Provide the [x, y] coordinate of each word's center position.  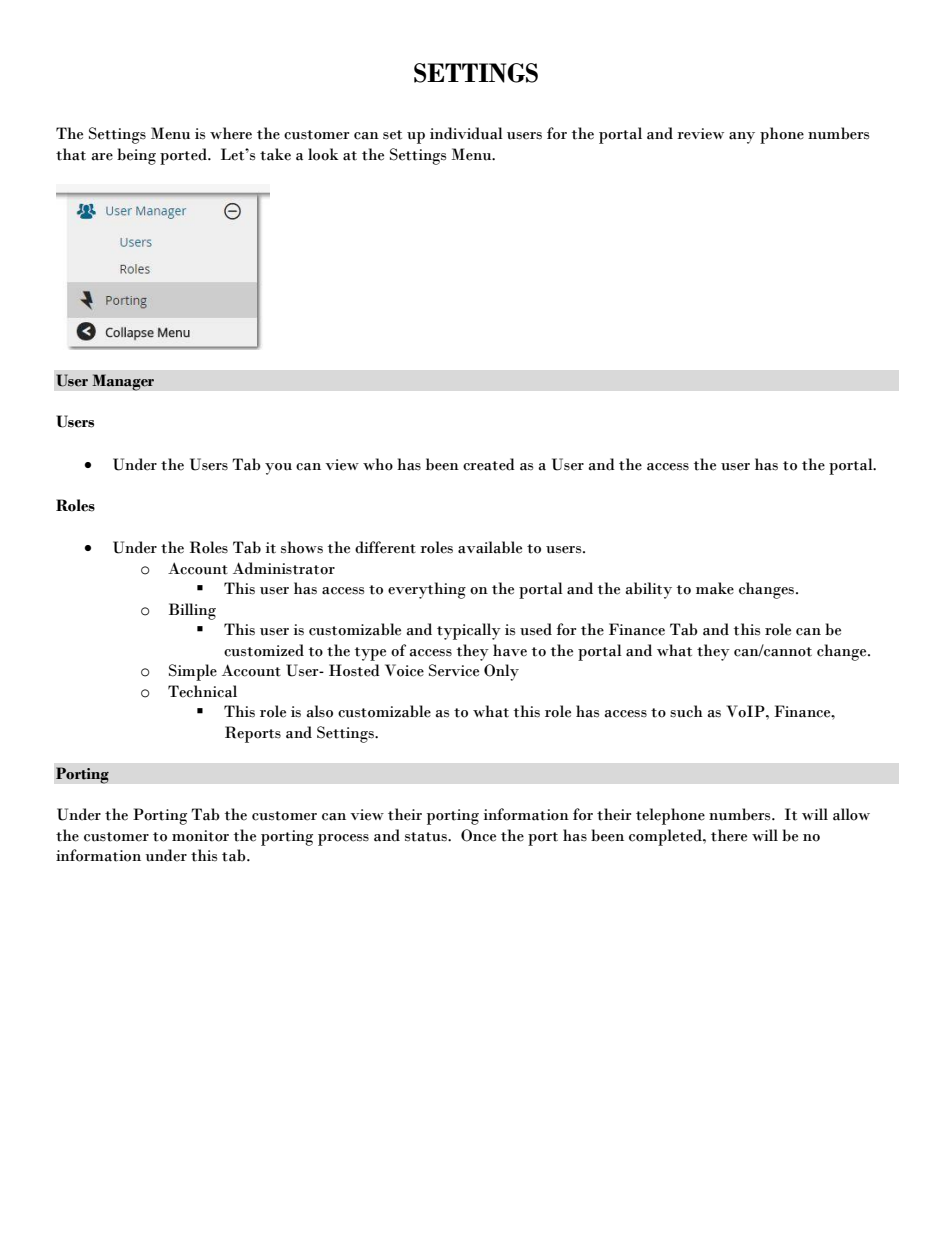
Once [478, 835]
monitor [200, 836]
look [323, 154]
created [489, 464]
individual [466, 133]
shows [302, 547]
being [136, 156]
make [715, 588]
